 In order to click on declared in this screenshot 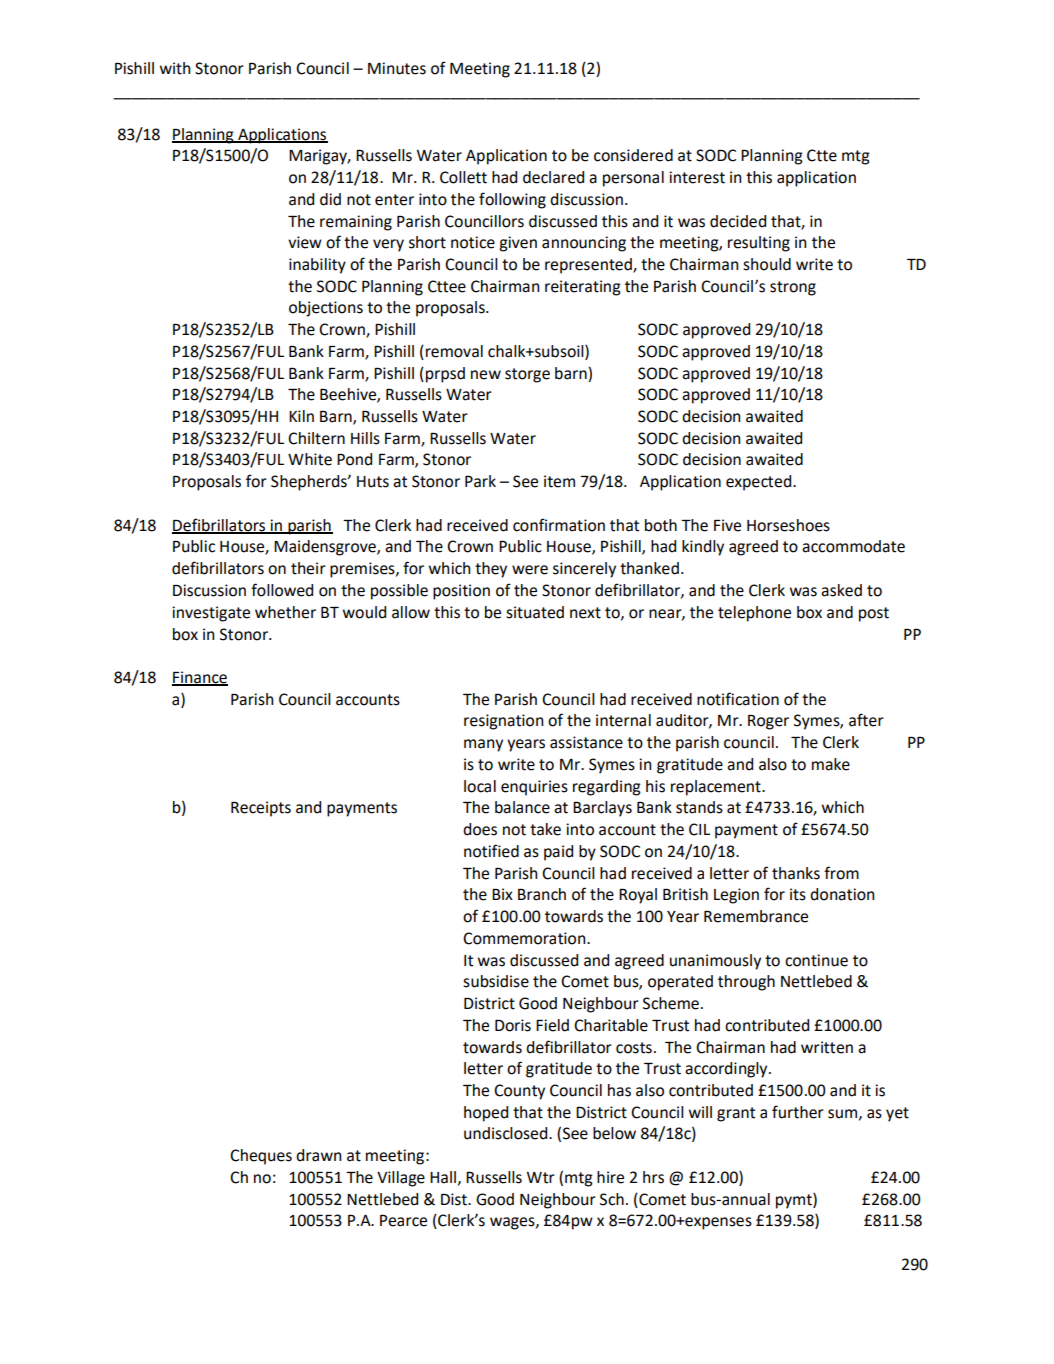, I will do `click(553, 177)`.
